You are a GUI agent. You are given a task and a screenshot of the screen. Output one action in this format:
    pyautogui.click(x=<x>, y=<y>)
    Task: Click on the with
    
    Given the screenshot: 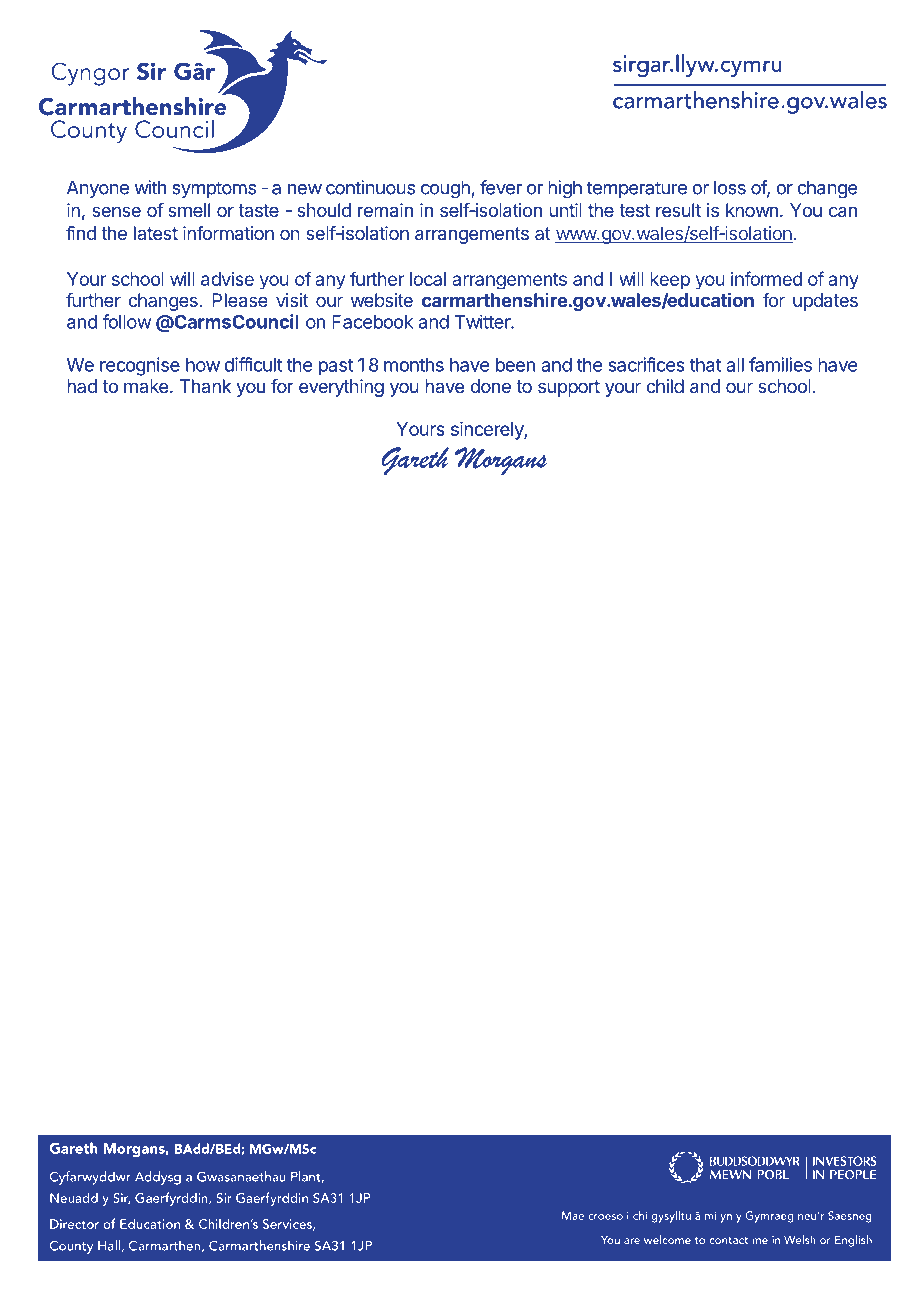 What is the action you would take?
    pyautogui.click(x=150, y=187)
